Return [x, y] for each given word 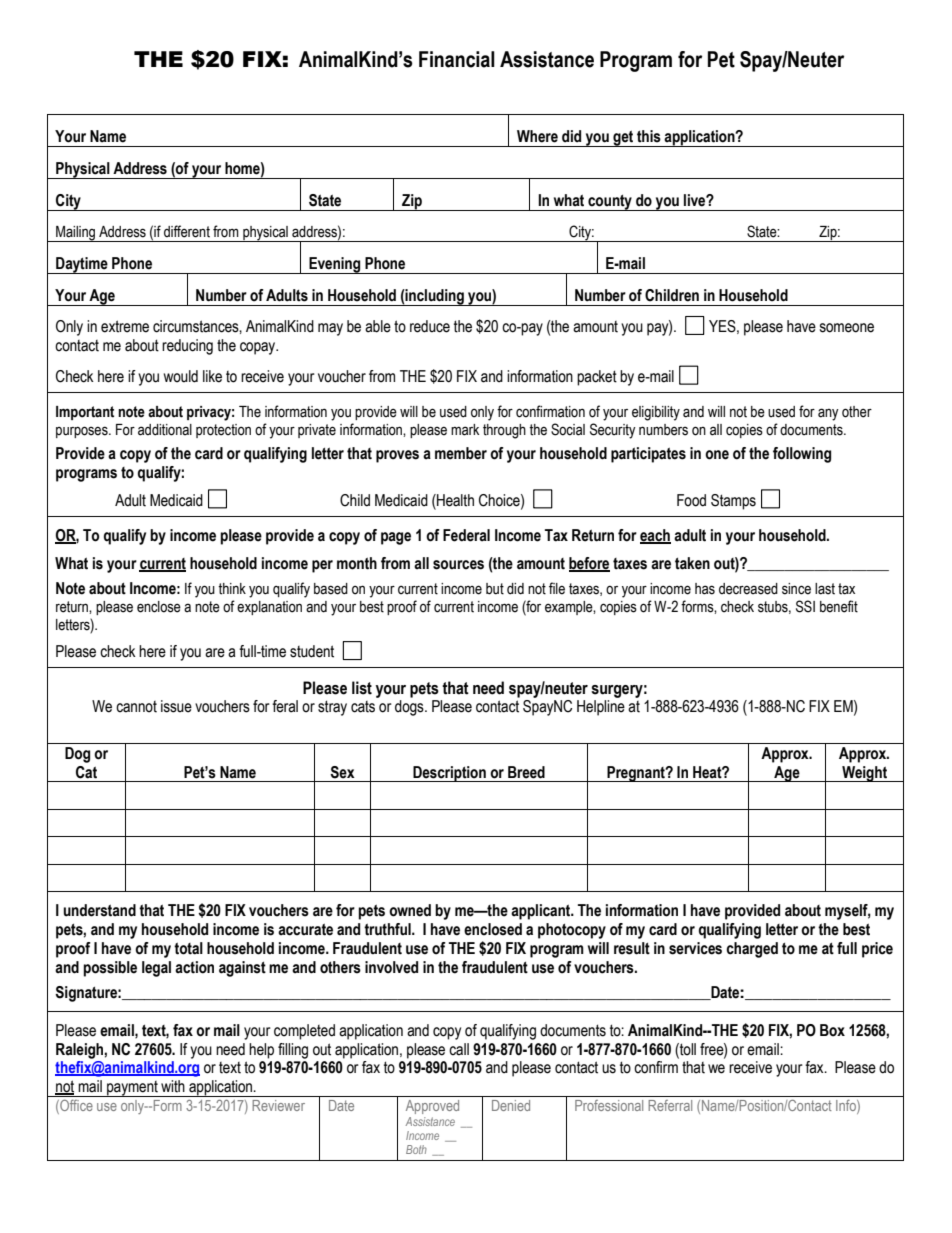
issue [176, 706]
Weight [864, 774]
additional [165, 430]
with [173, 1086]
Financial [457, 59]
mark [465, 430]
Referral [670, 1105]
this [649, 136]
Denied [511, 1105]
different [187, 231]
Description [449, 774]
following [802, 455]
